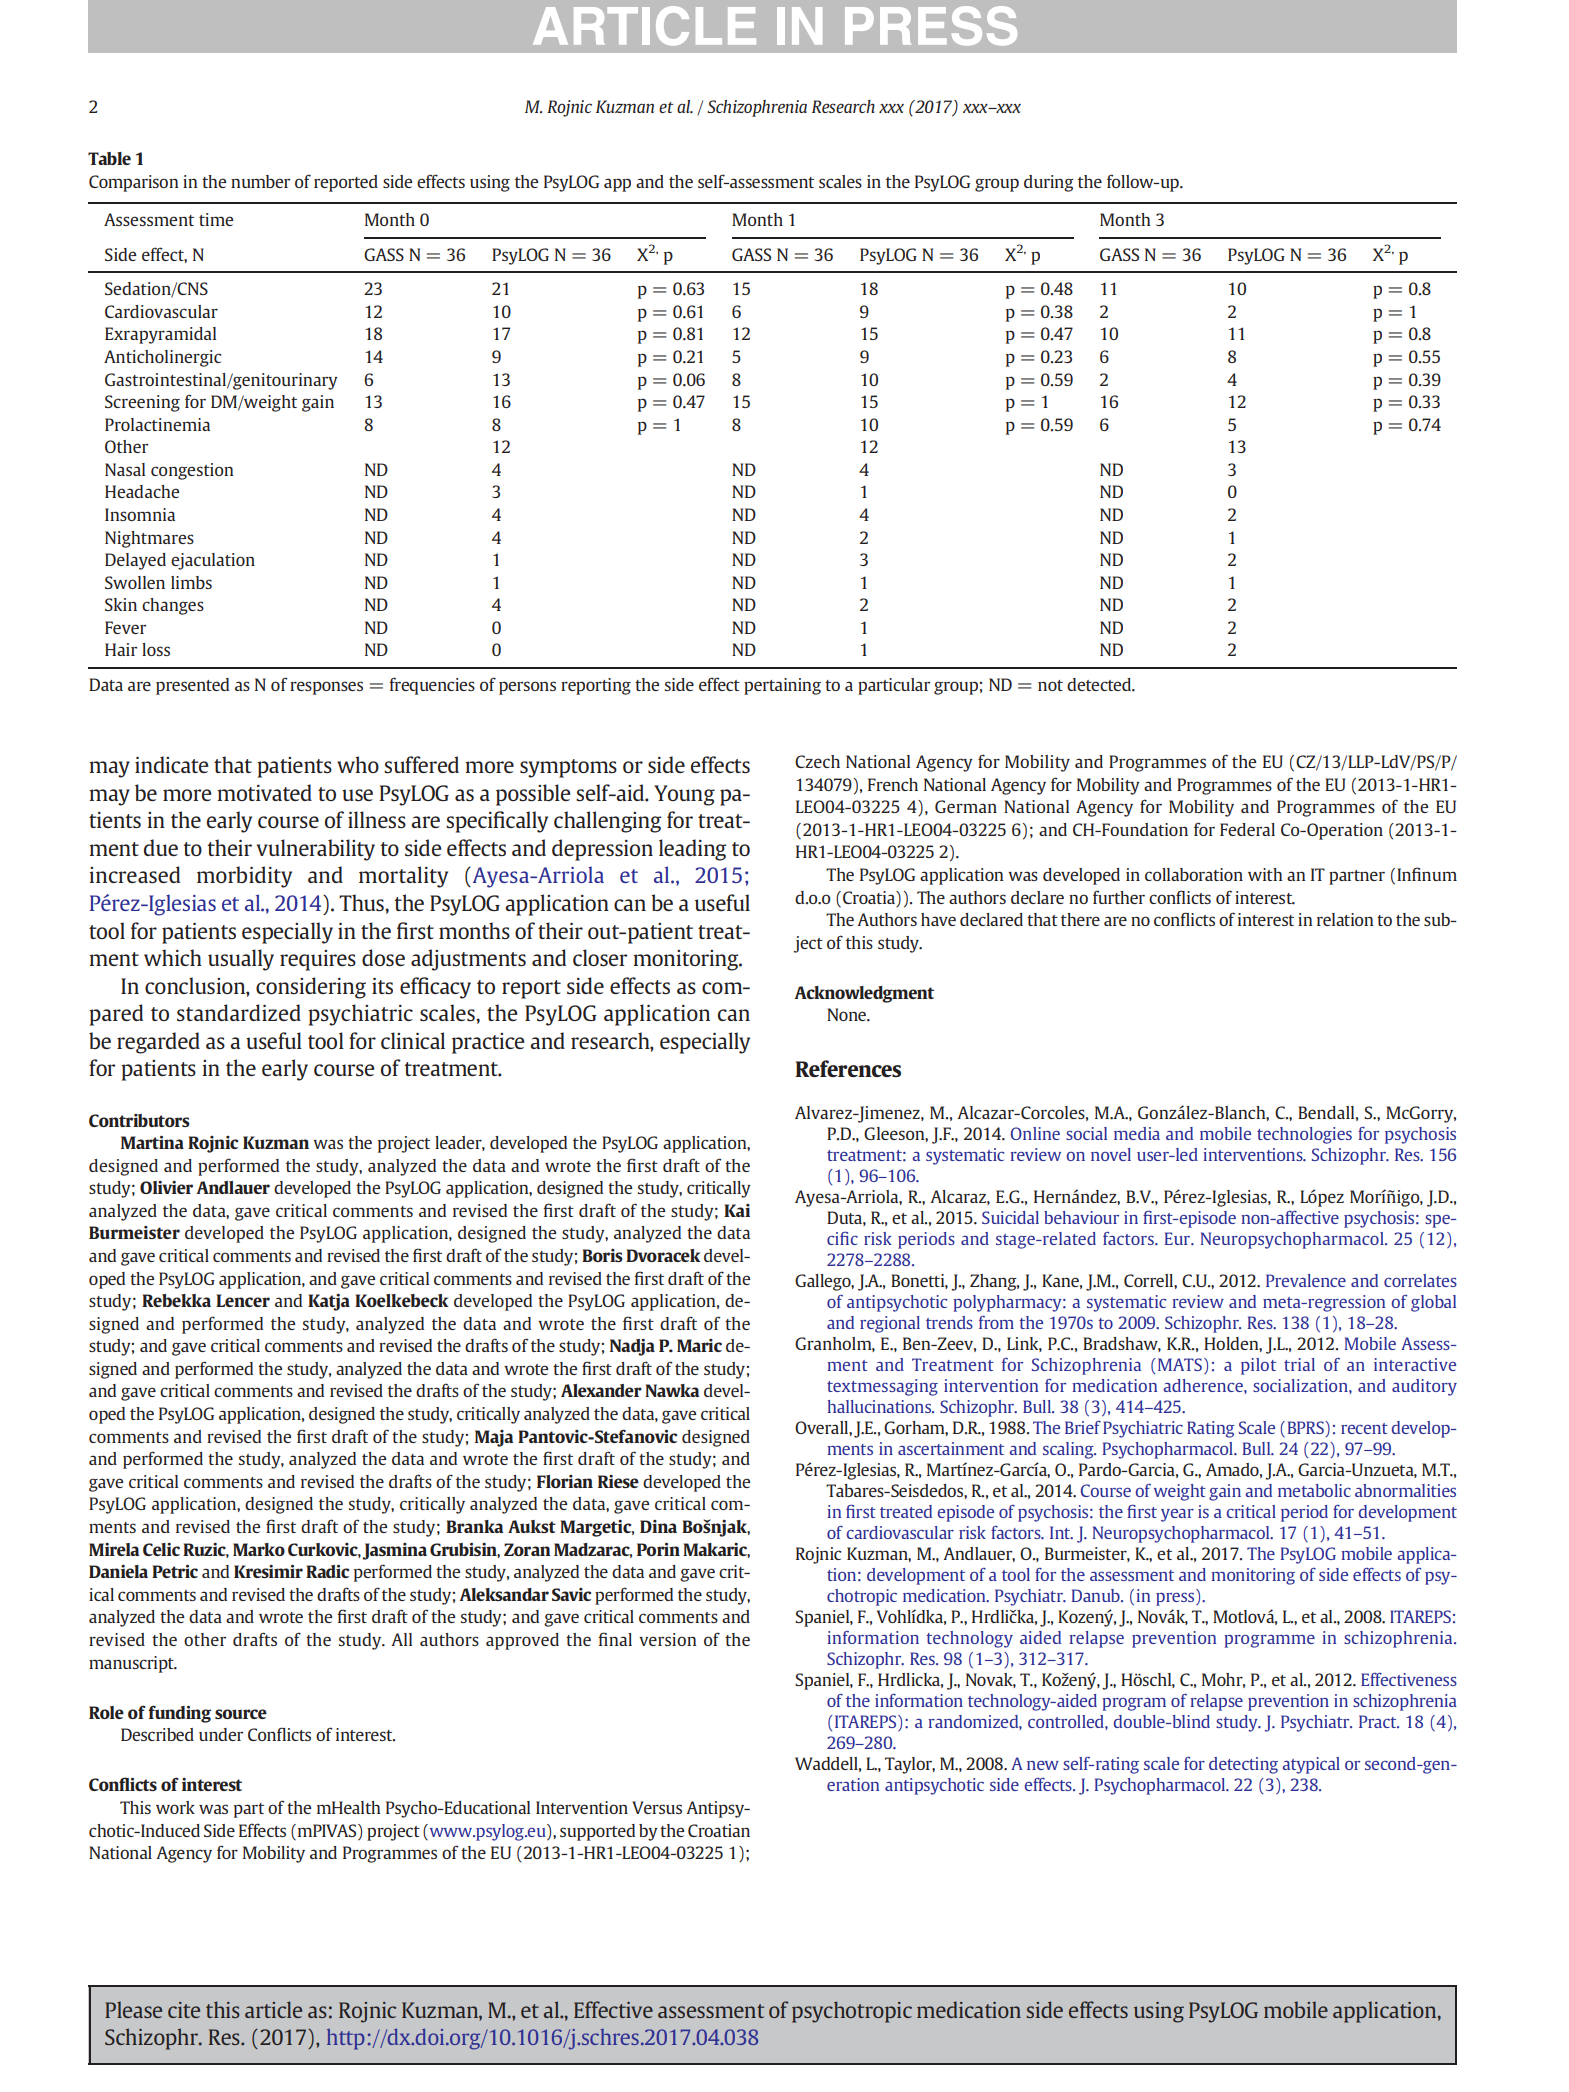 Image resolution: width=1569 pixels, height=2092 pixels. I want to click on technologies, so click(1304, 1135).
